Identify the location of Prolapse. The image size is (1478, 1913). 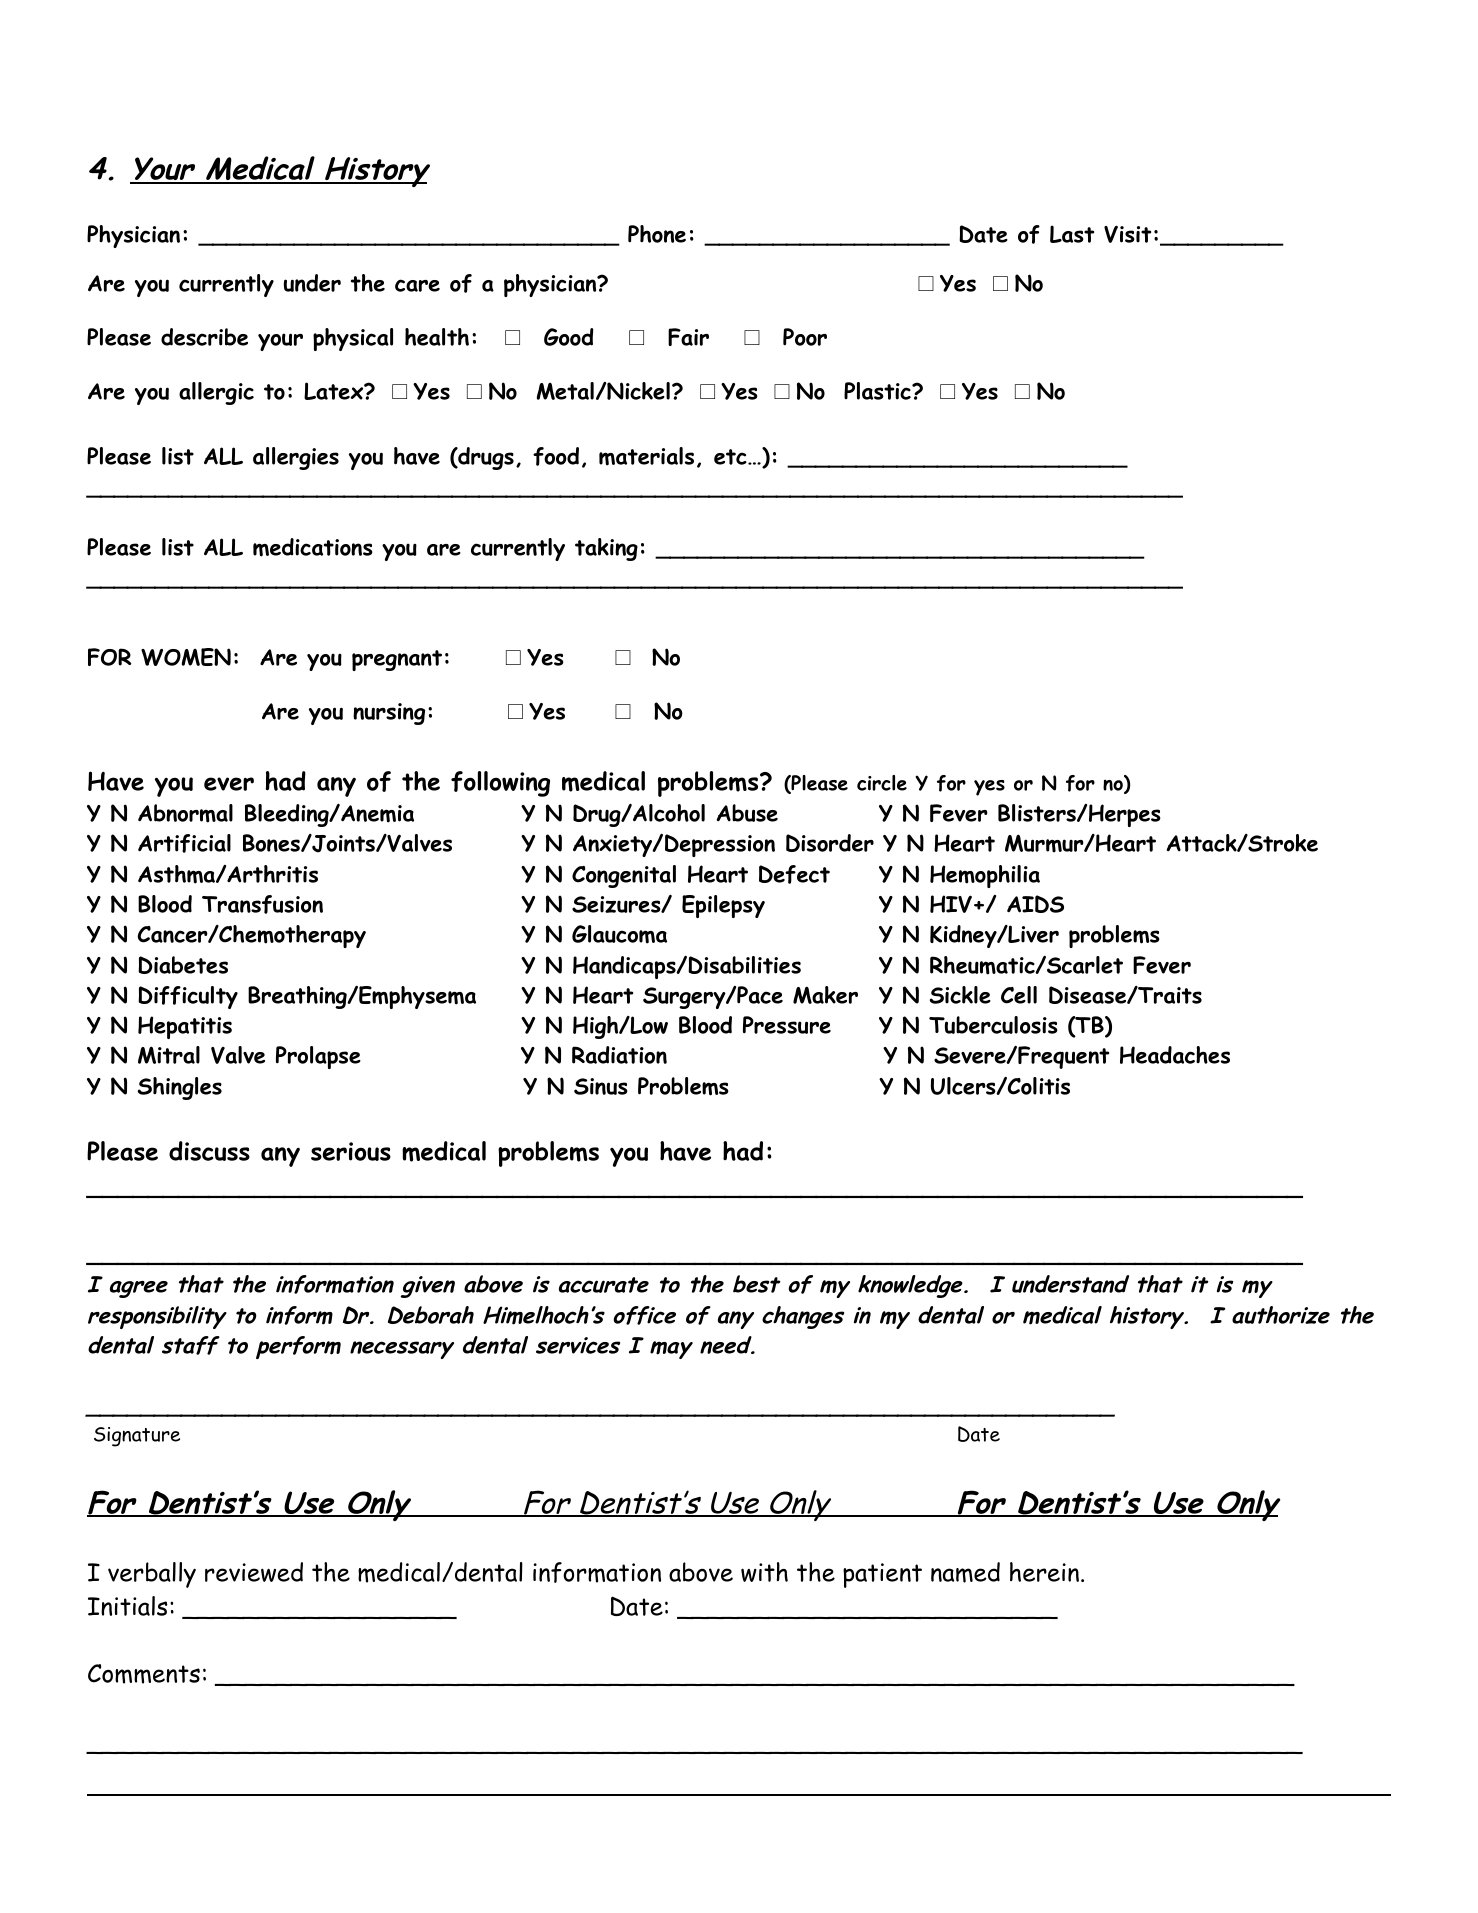
(318, 1057).
